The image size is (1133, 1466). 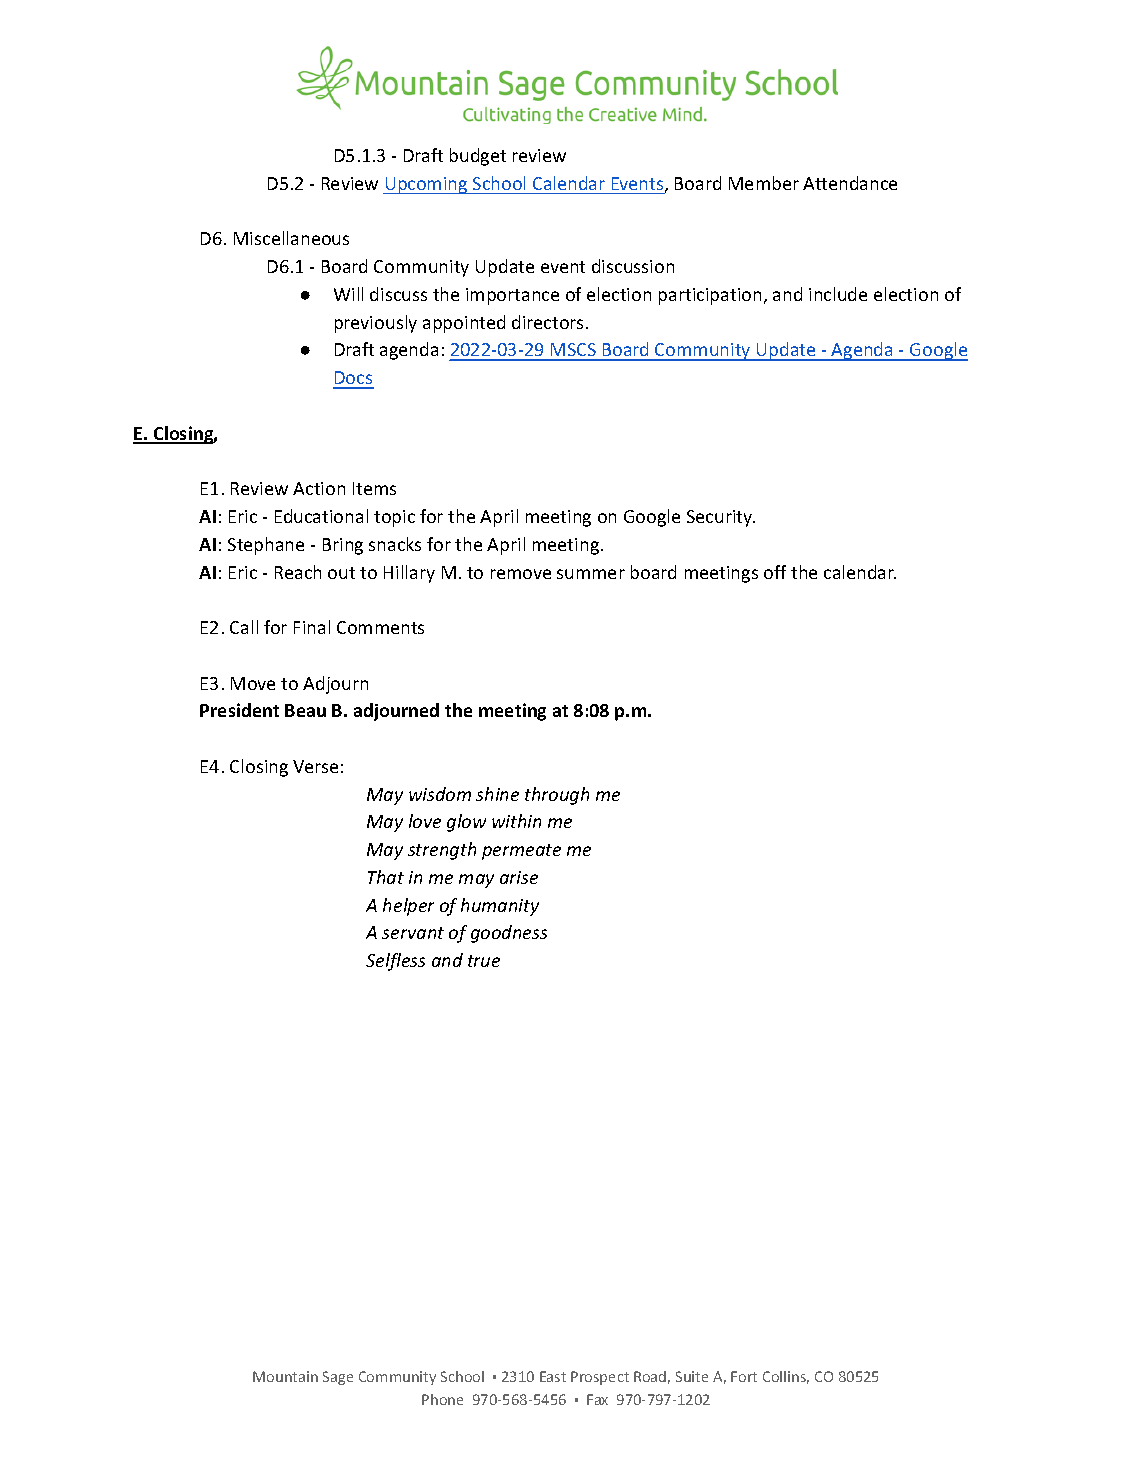 I want to click on Selfless, so click(x=395, y=962).
